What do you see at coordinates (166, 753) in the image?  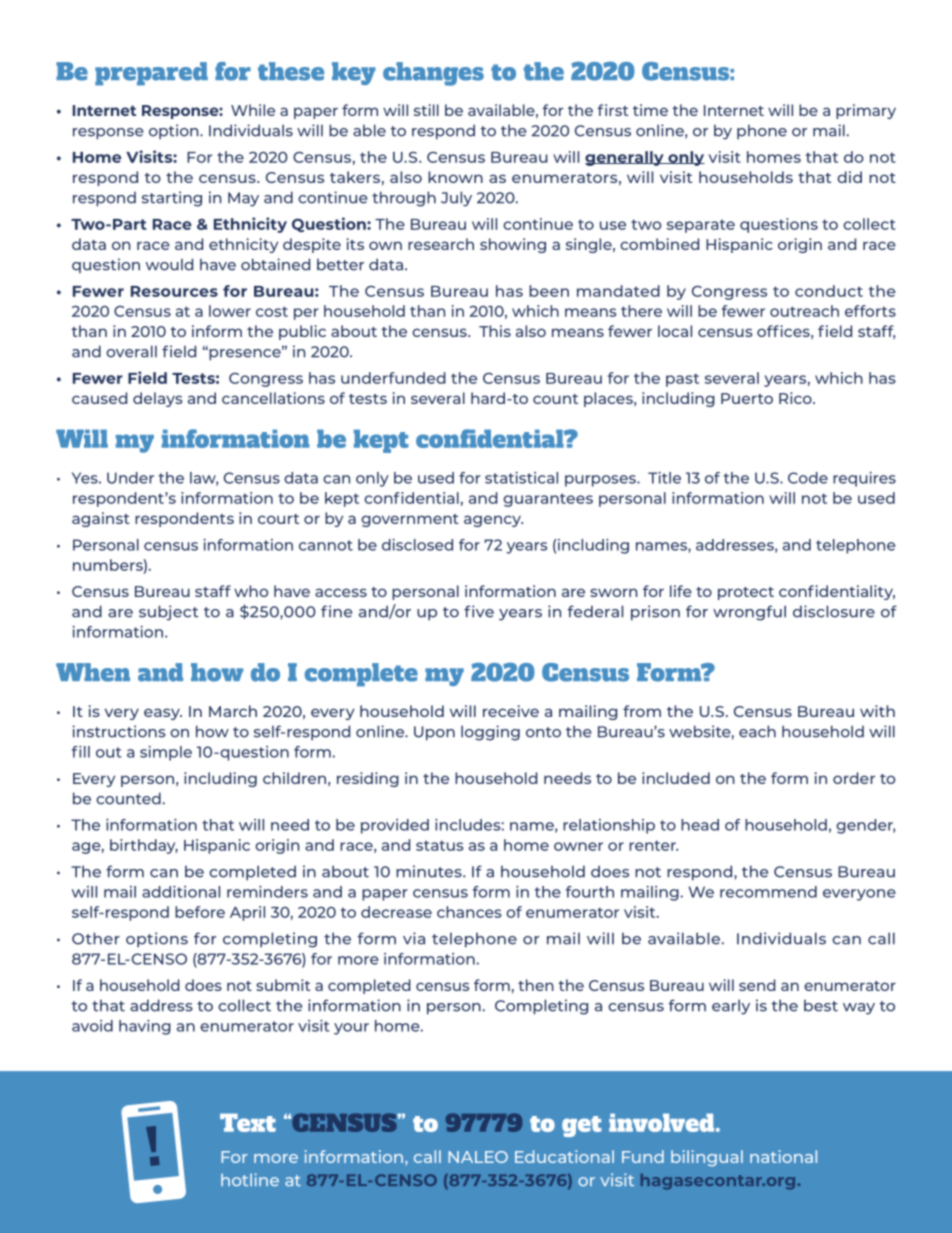 I see `simple` at bounding box center [166, 753].
